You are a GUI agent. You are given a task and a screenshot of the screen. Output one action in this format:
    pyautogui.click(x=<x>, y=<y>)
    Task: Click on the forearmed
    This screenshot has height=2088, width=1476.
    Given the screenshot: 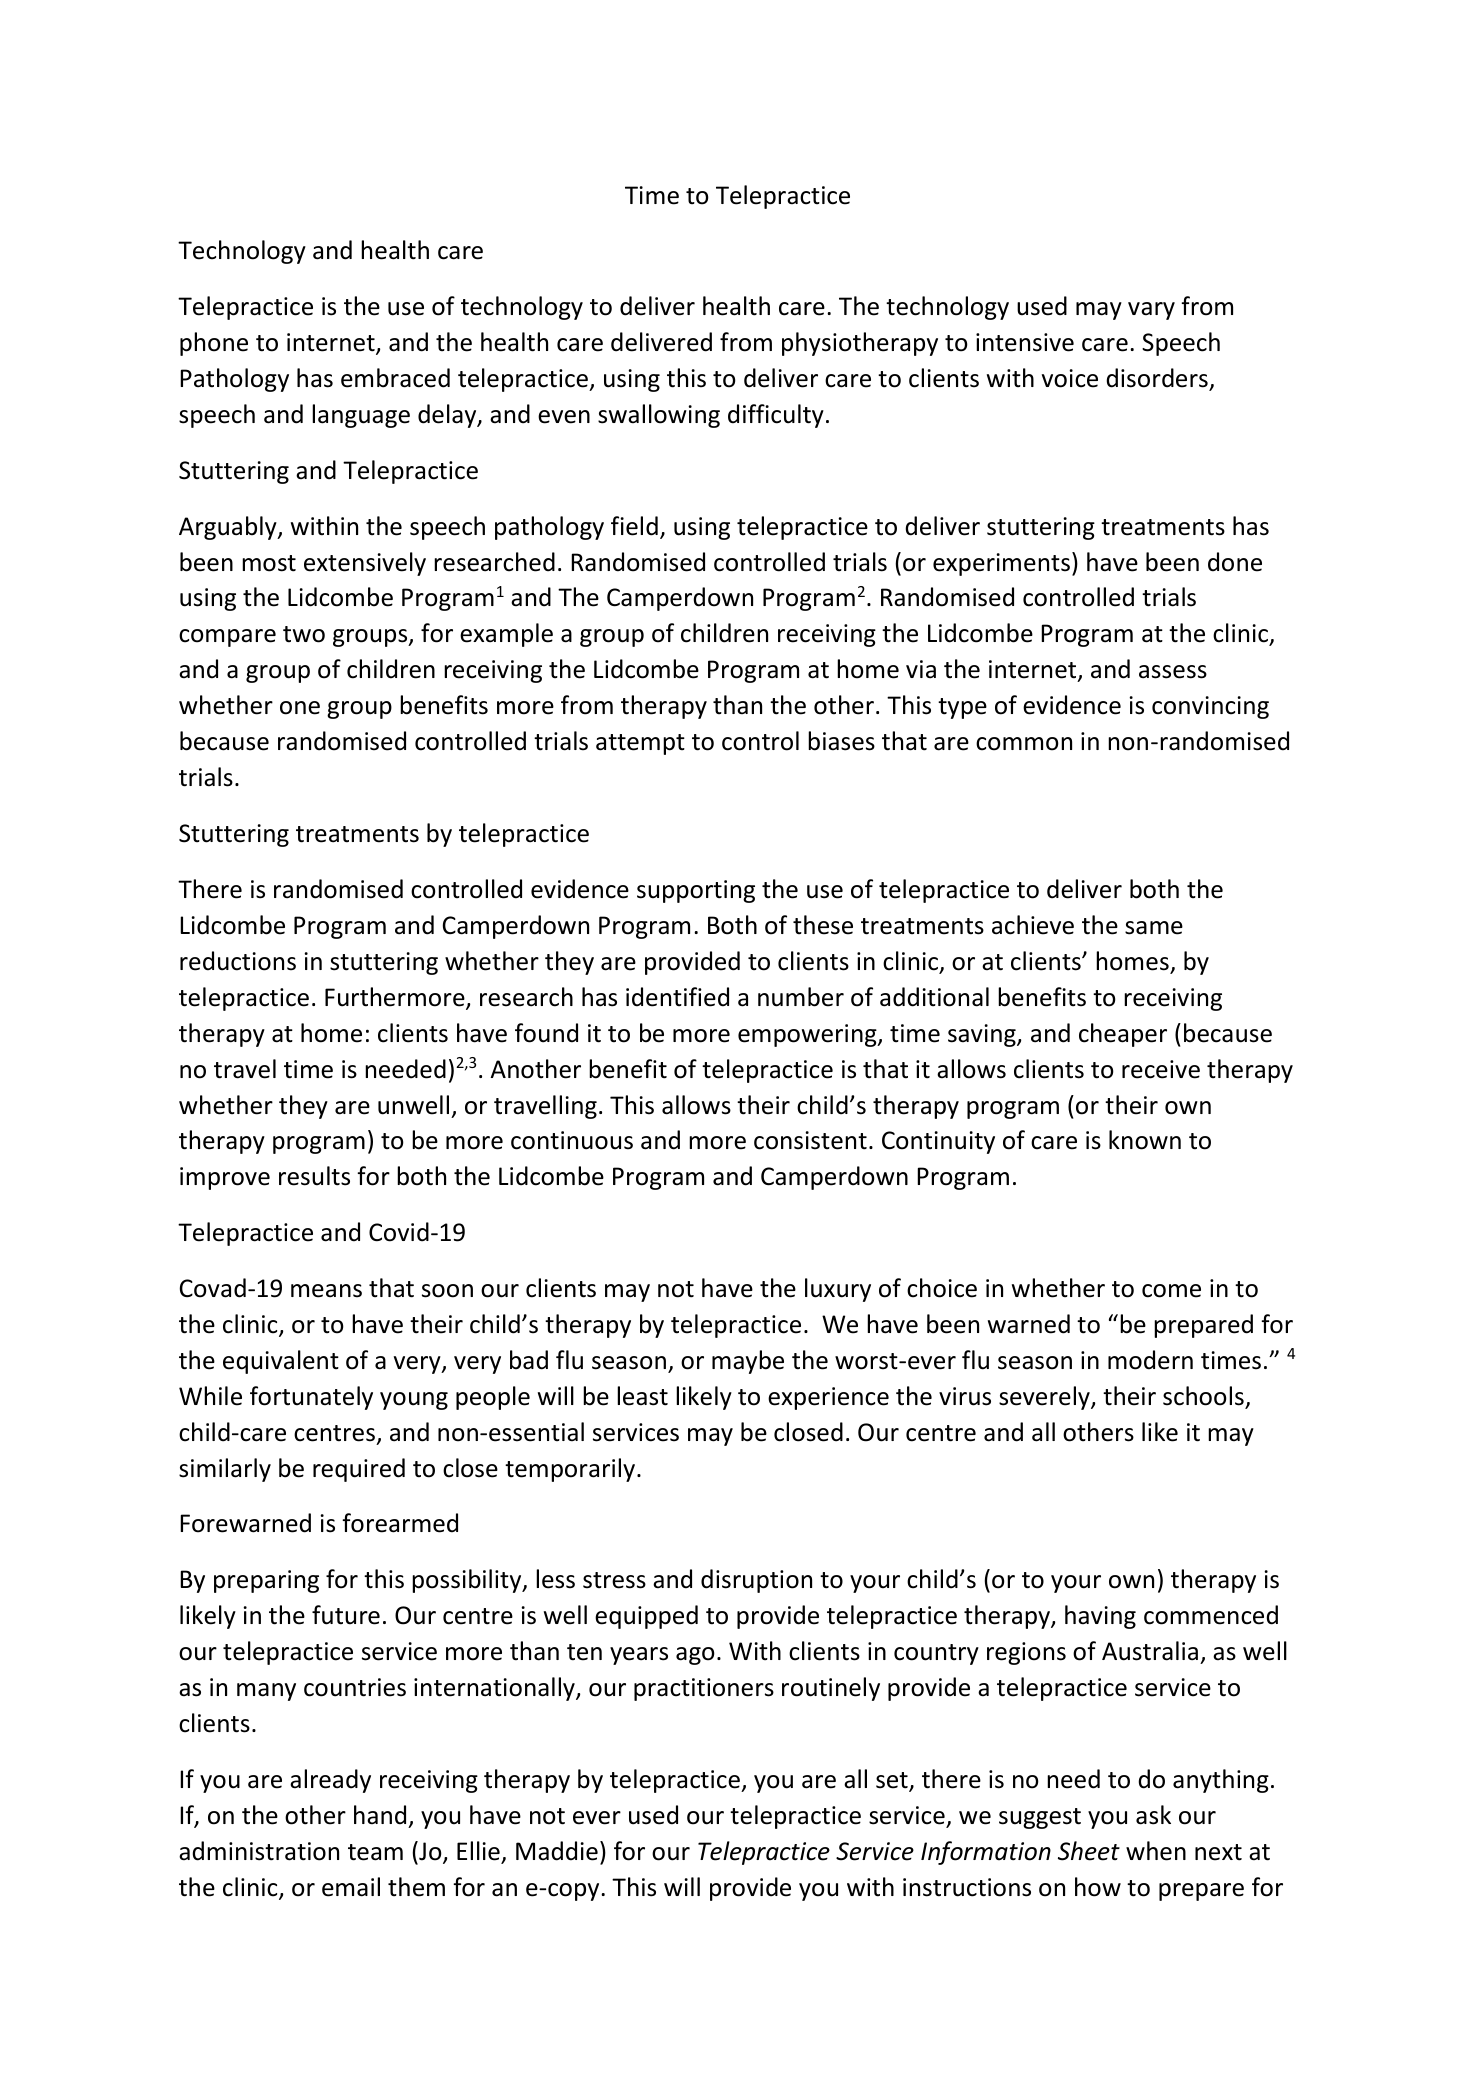 What is the action you would take?
    pyautogui.click(x=400, y=1523)
